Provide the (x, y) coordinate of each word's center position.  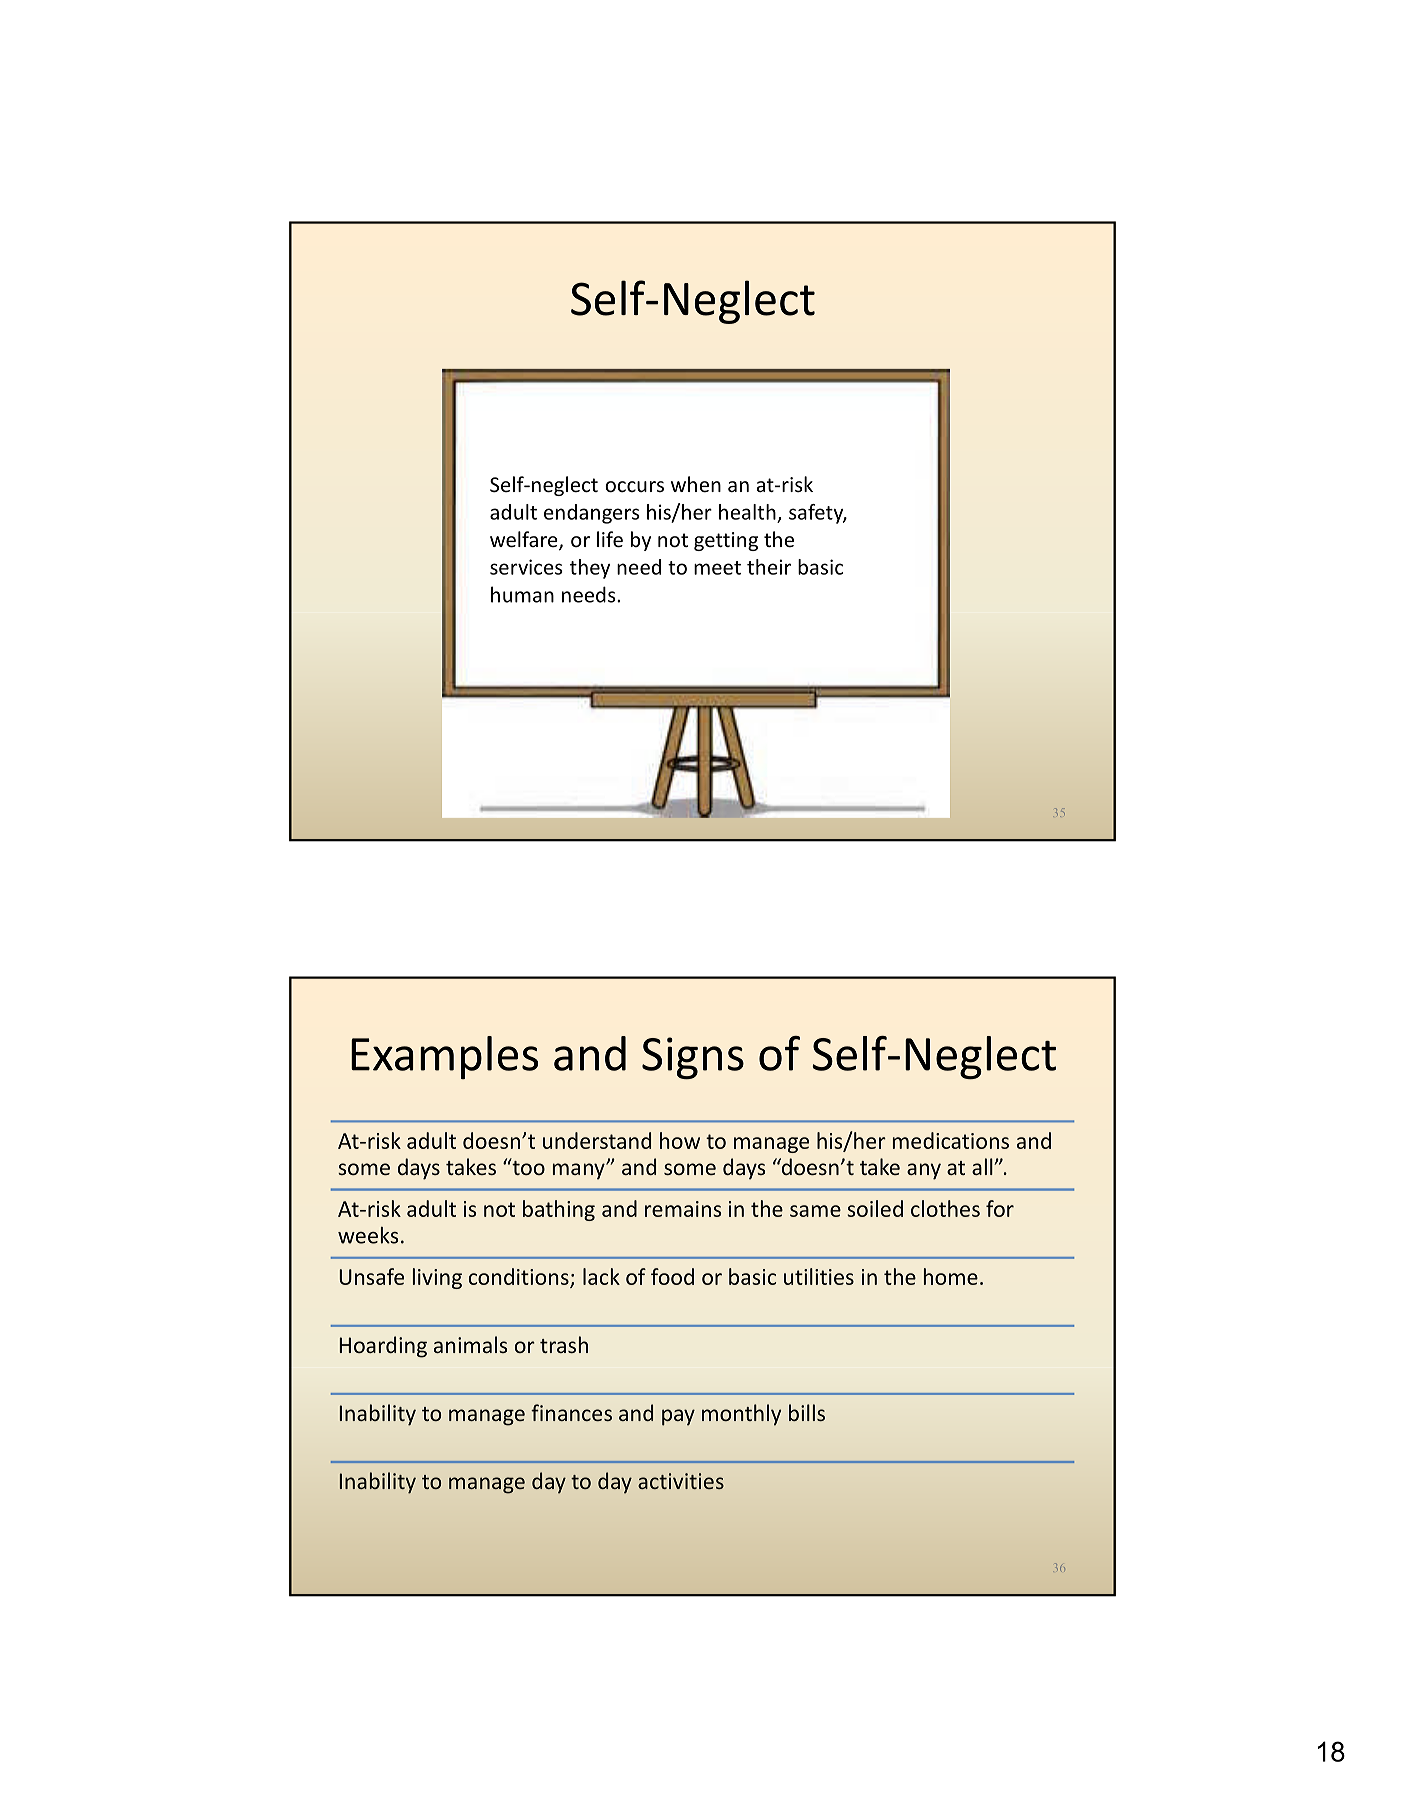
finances (571, 1412)
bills (807, 1412)
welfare (525, 540)
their (769, 567)
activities (681, 1481)
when (696, 484)
